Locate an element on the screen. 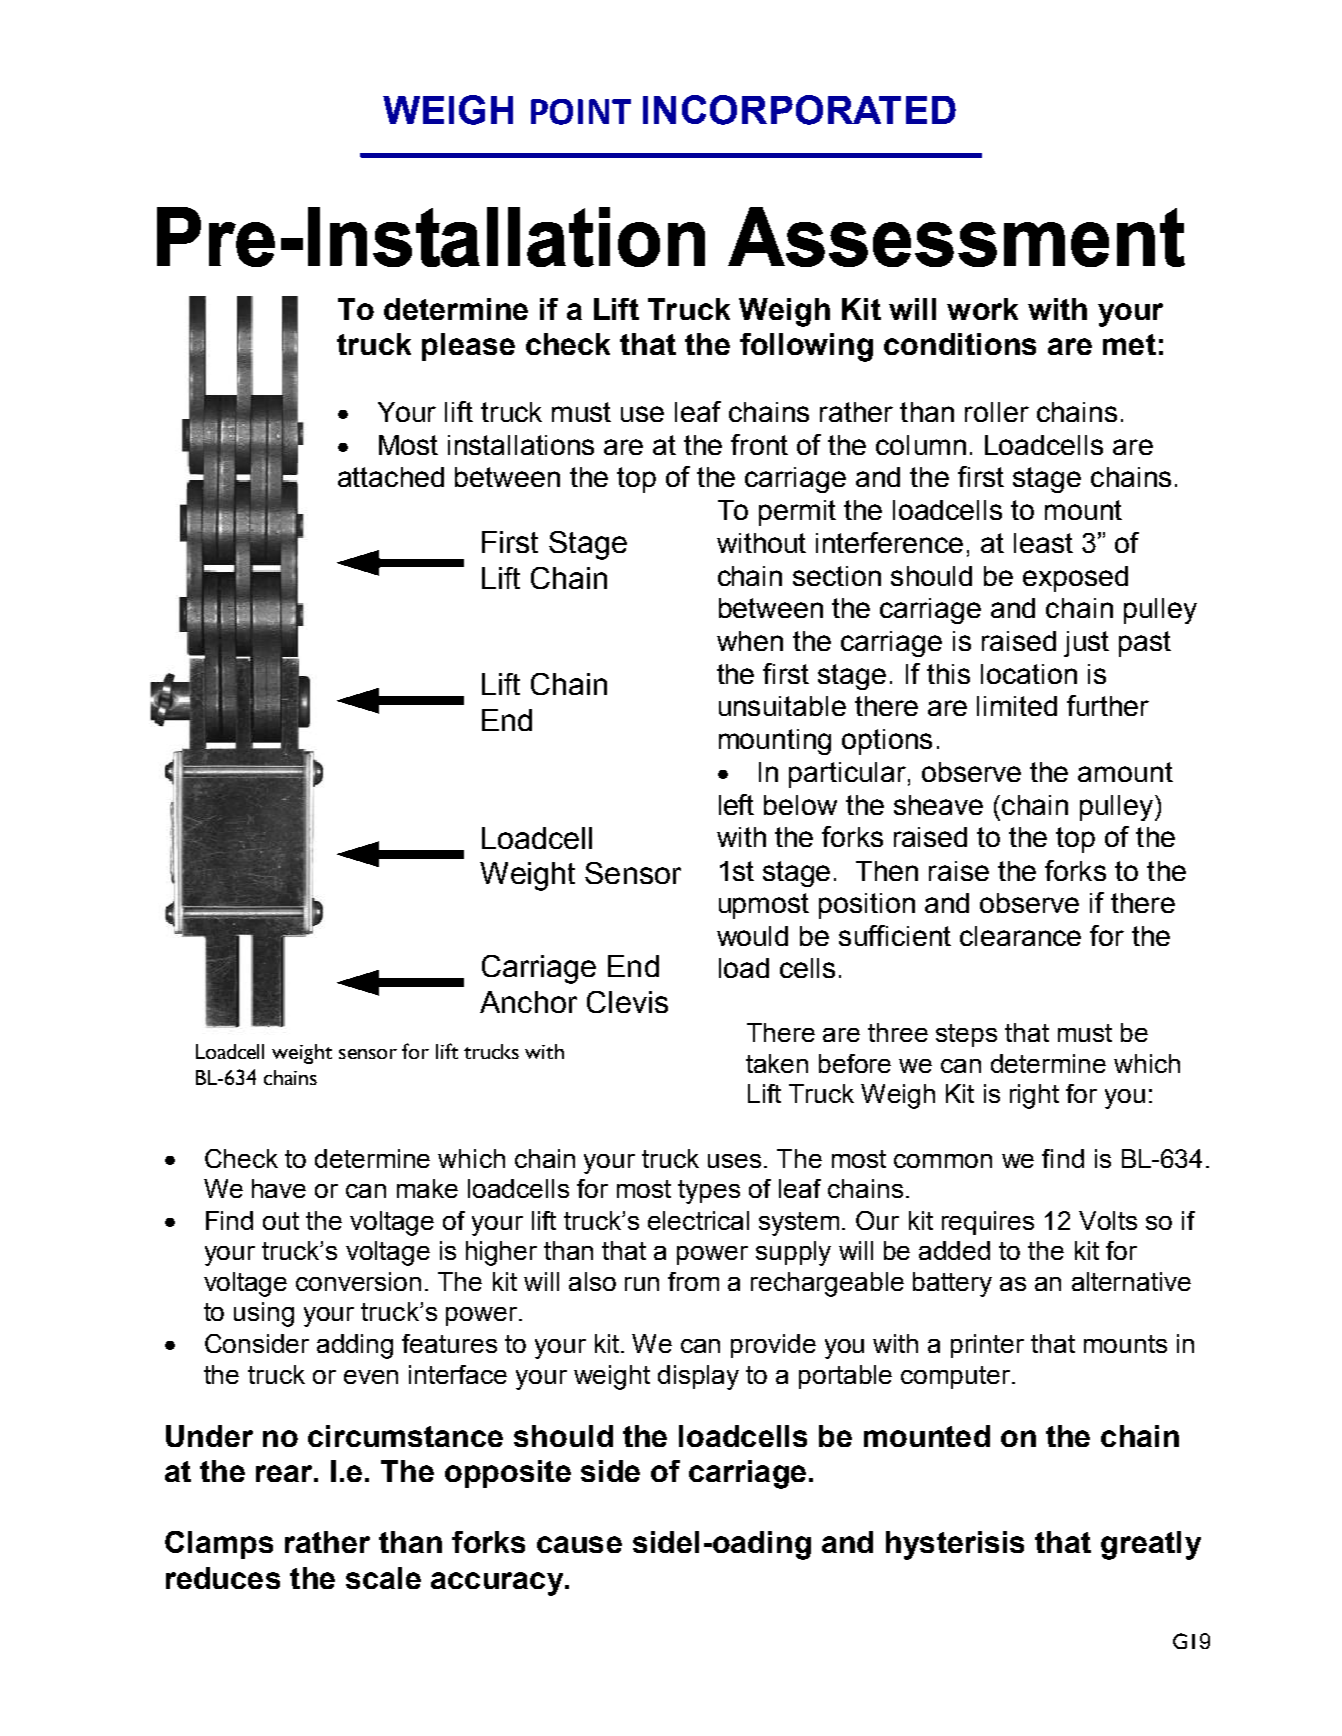 Image resolution: width=1342 pixels, height=1736 pixels. cause is located at coordinates (579, 1544).
